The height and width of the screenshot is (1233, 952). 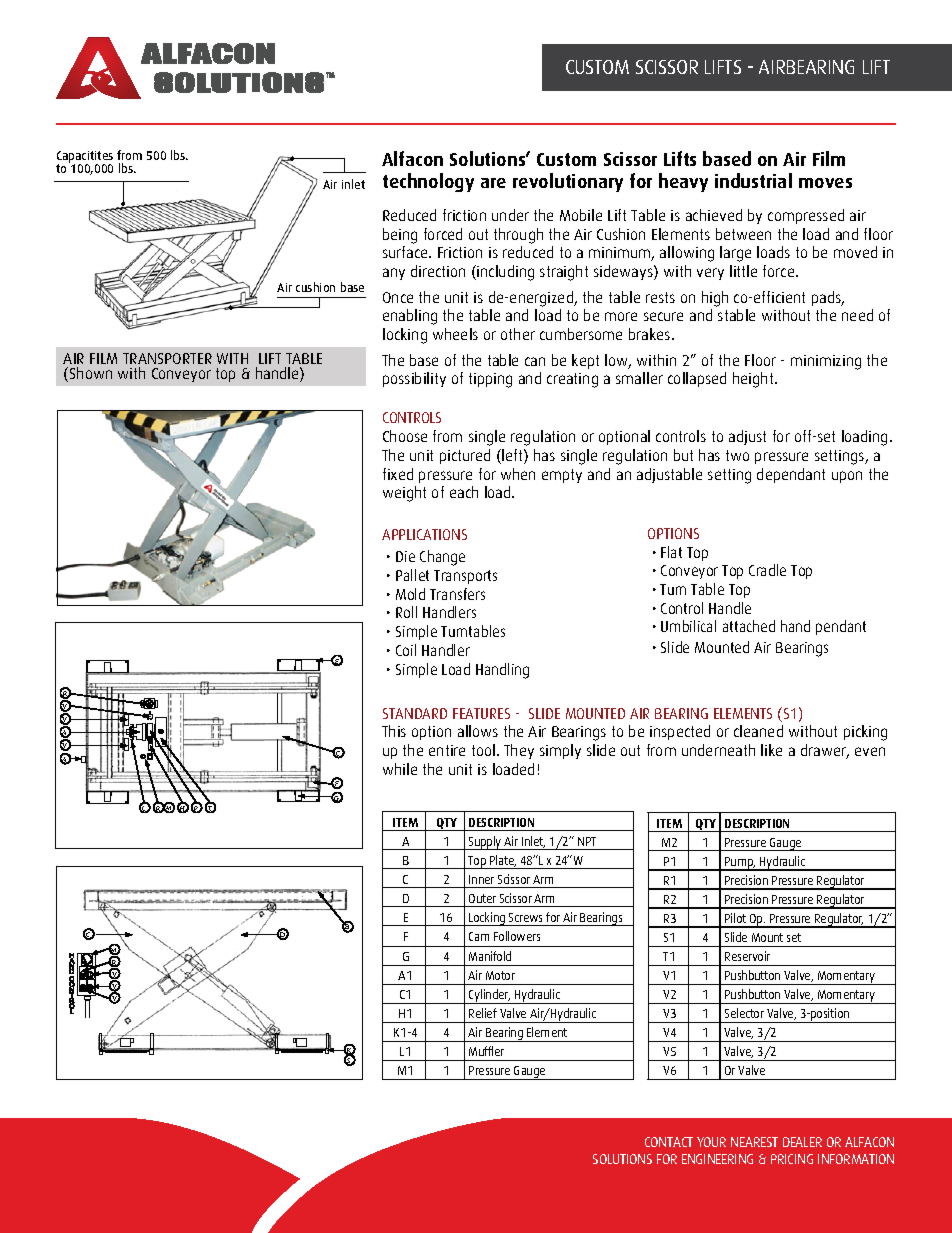 I want to click on two, so click(x=737, y=455).
